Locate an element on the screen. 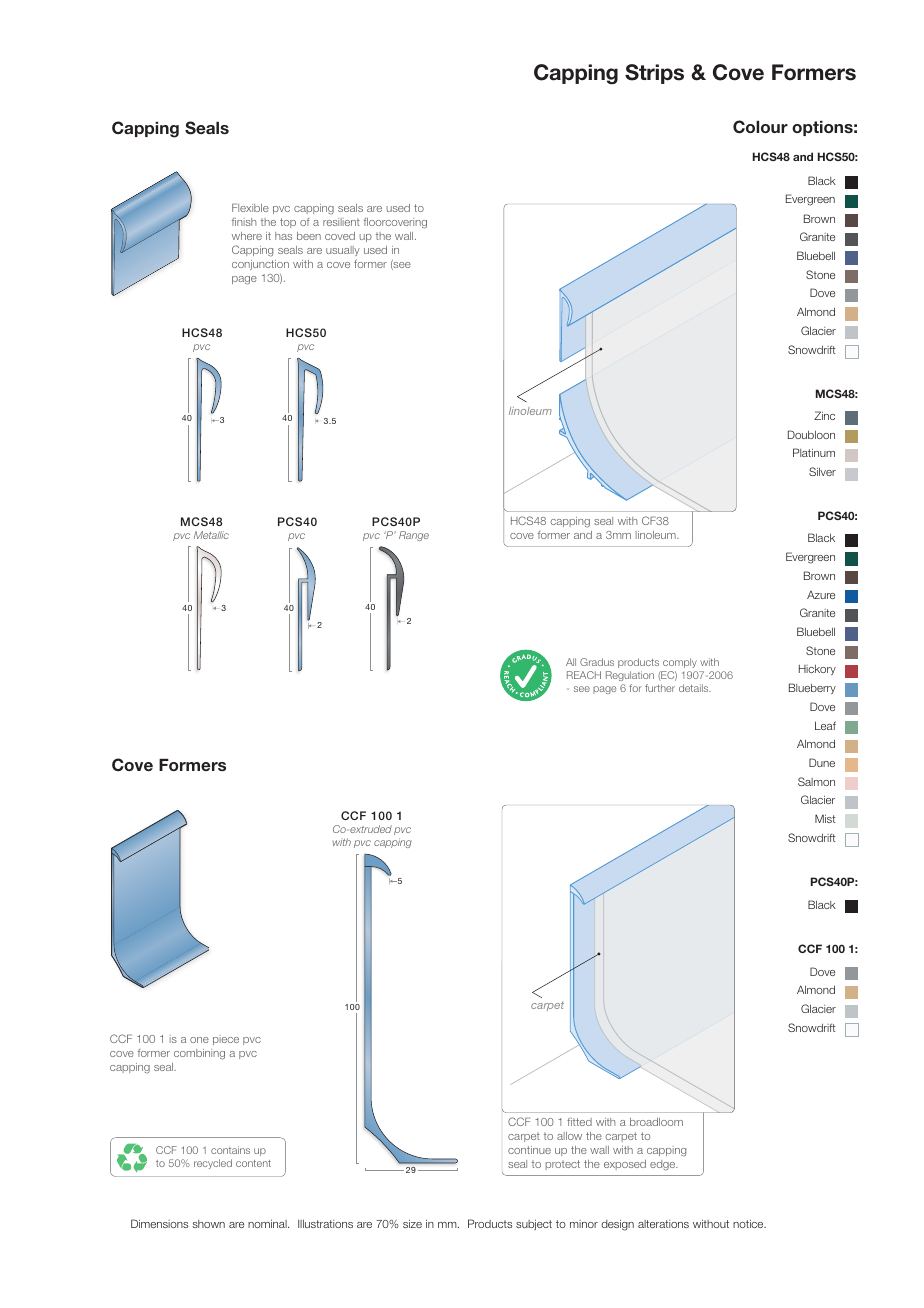 The height and width of the screenshot is (1308, 924). Mist is located at coordinates (825, 818).
